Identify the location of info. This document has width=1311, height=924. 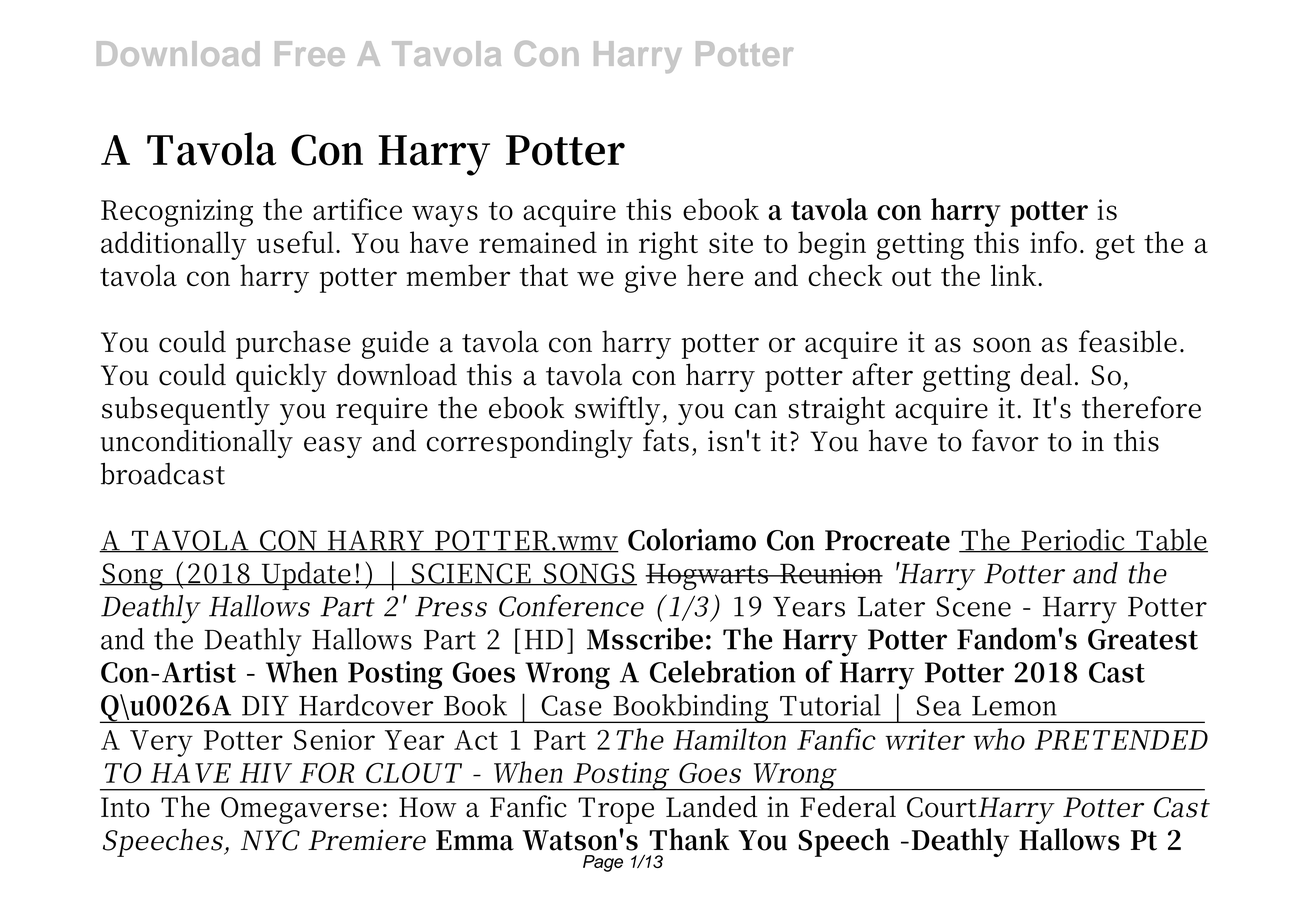
(1053, 242).
